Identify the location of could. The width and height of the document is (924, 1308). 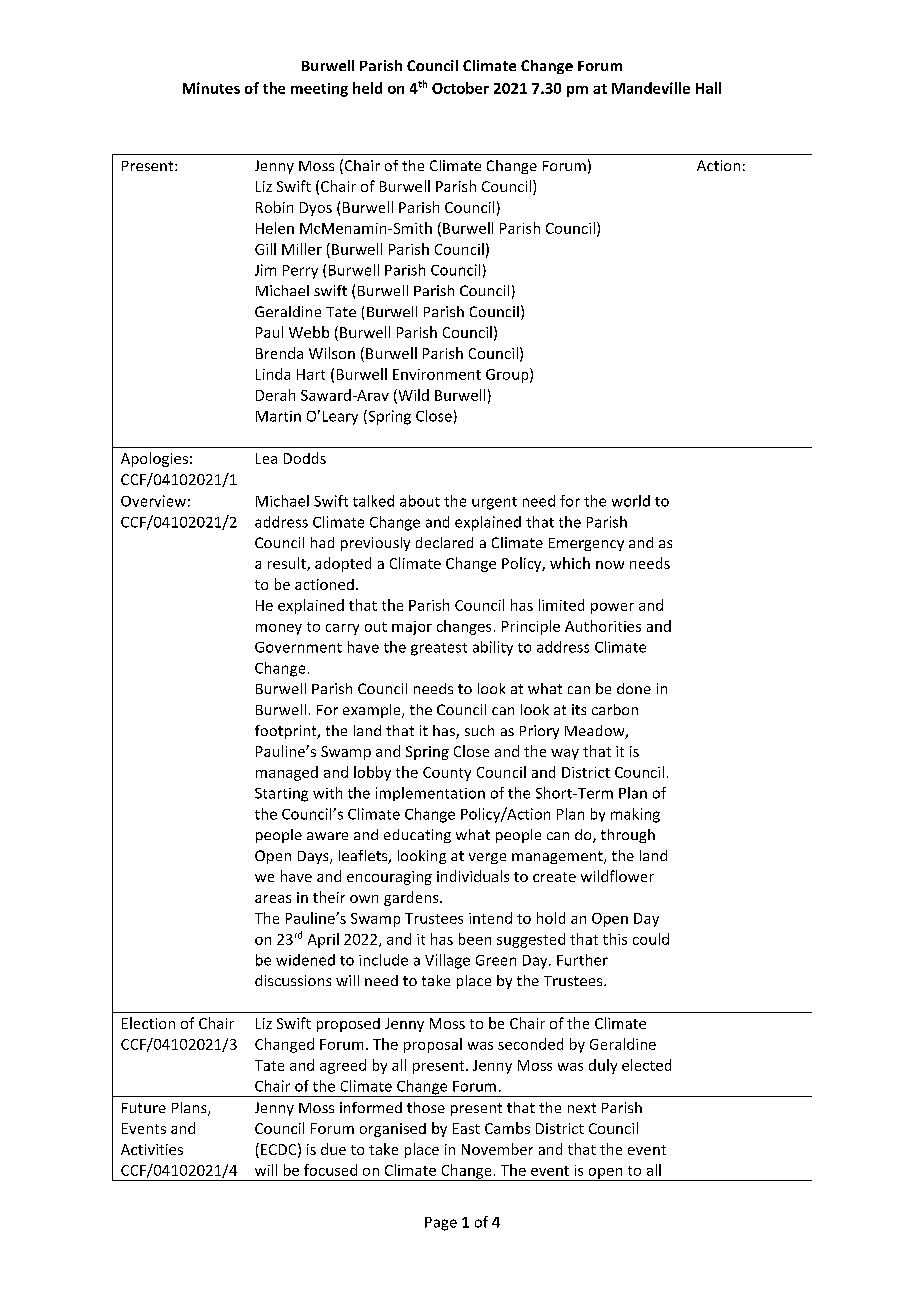
(651, 939).
